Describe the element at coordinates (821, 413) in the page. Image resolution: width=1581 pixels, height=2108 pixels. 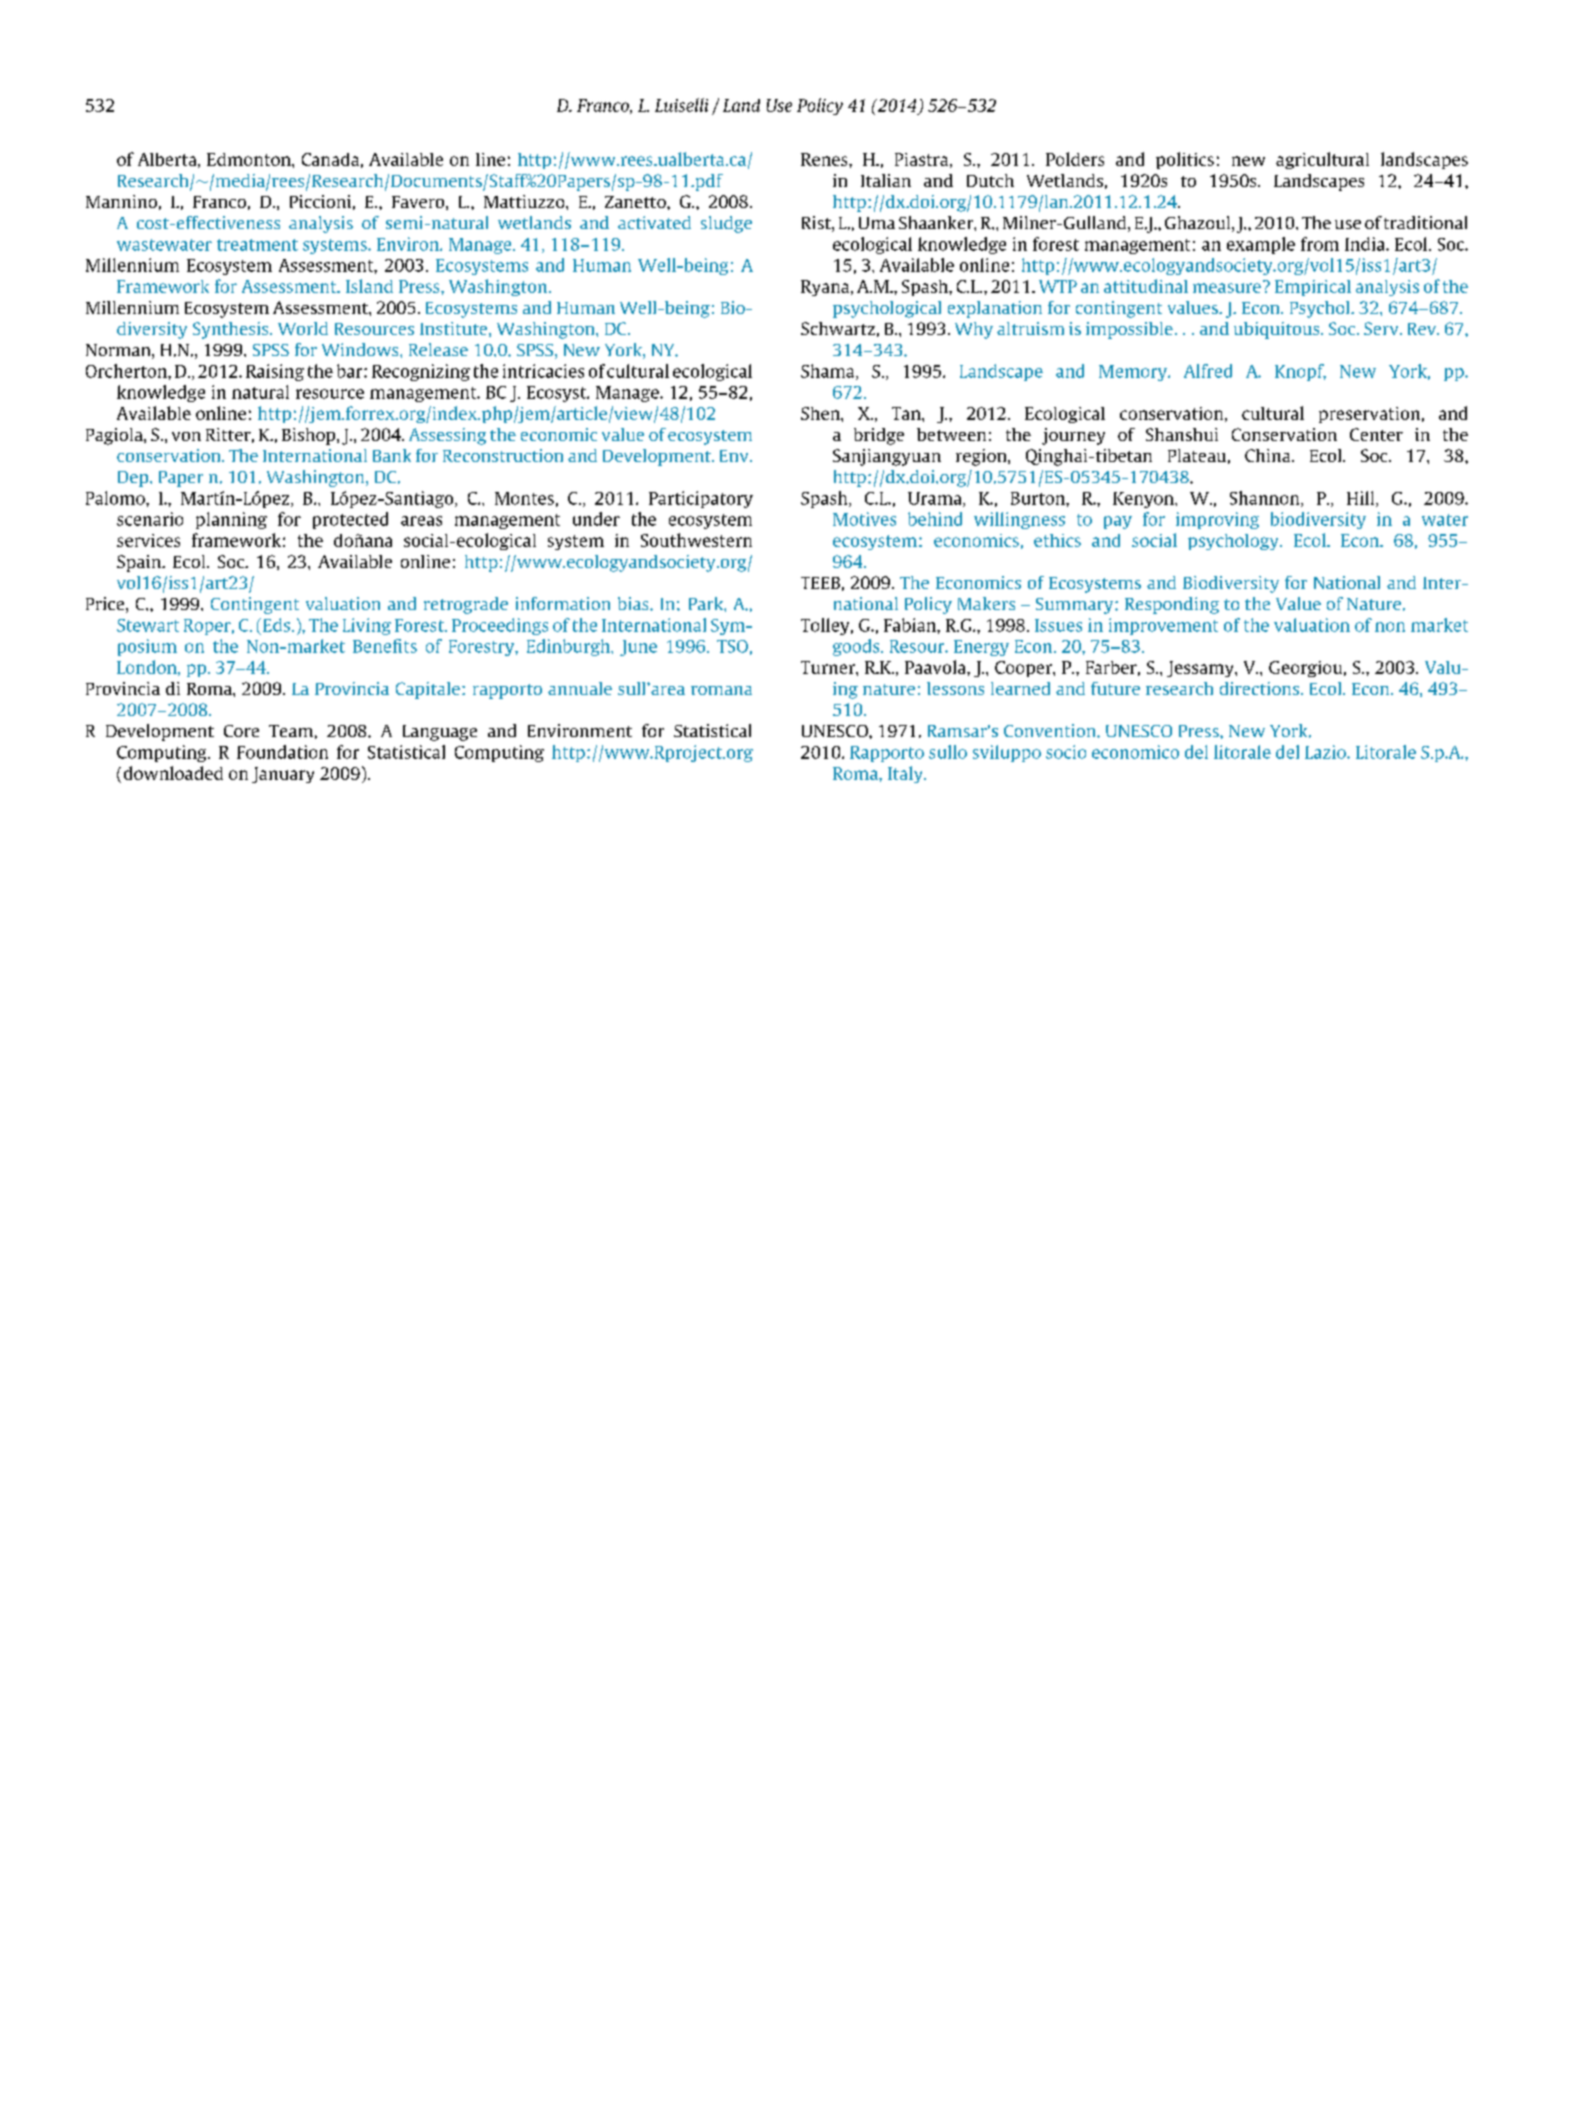
I see `Shen` at that location.
